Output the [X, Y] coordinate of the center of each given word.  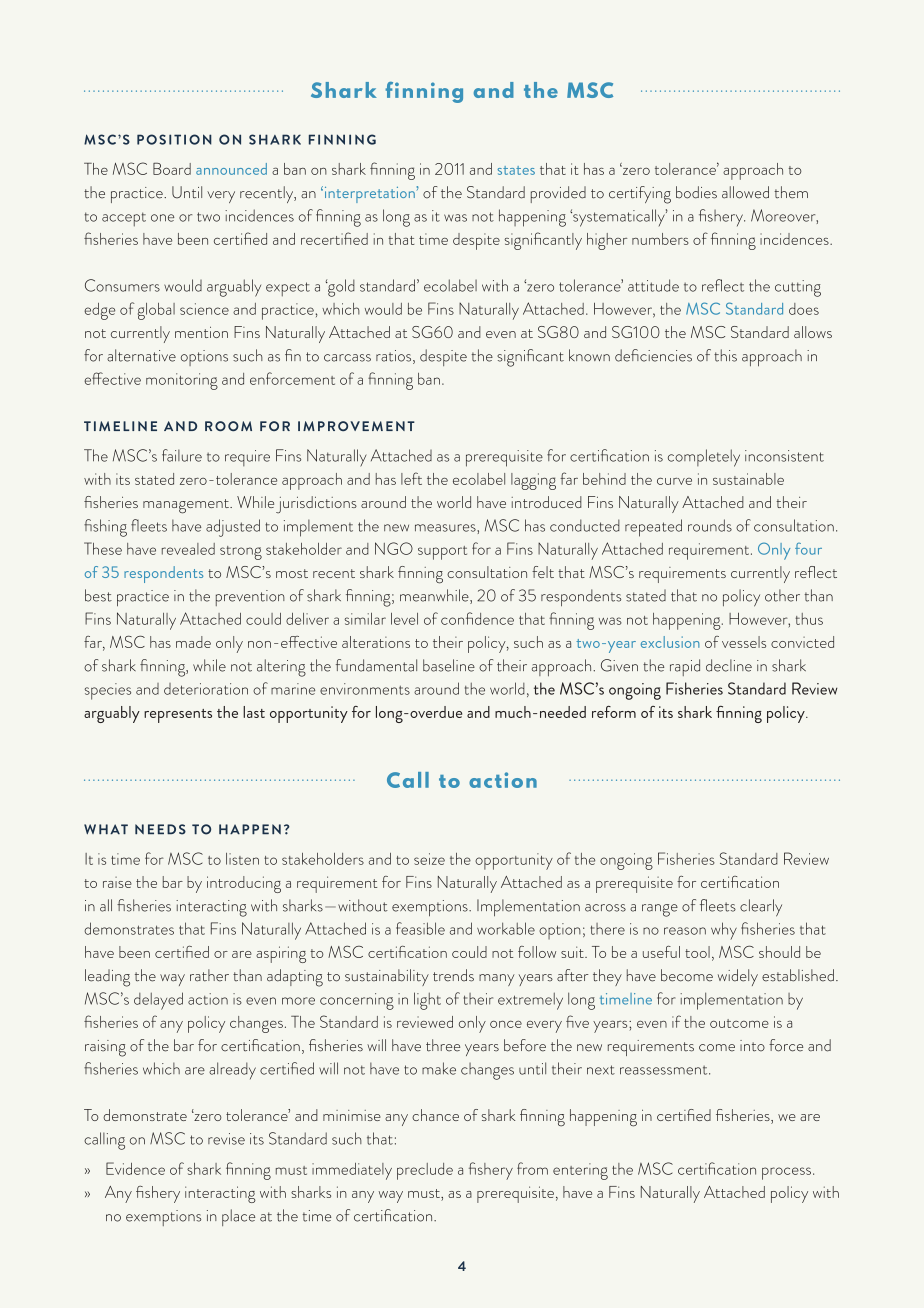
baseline [449, 665]
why [724, 931]
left [411, 478]
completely [704, 458]
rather [209, 975]
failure [182, 455]
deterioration [206, 689]
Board [172, 169]
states [516, 170]
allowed [745, 192]
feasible [420, 928]
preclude [425, 1171]
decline [729, 665]
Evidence [135, 1168]
